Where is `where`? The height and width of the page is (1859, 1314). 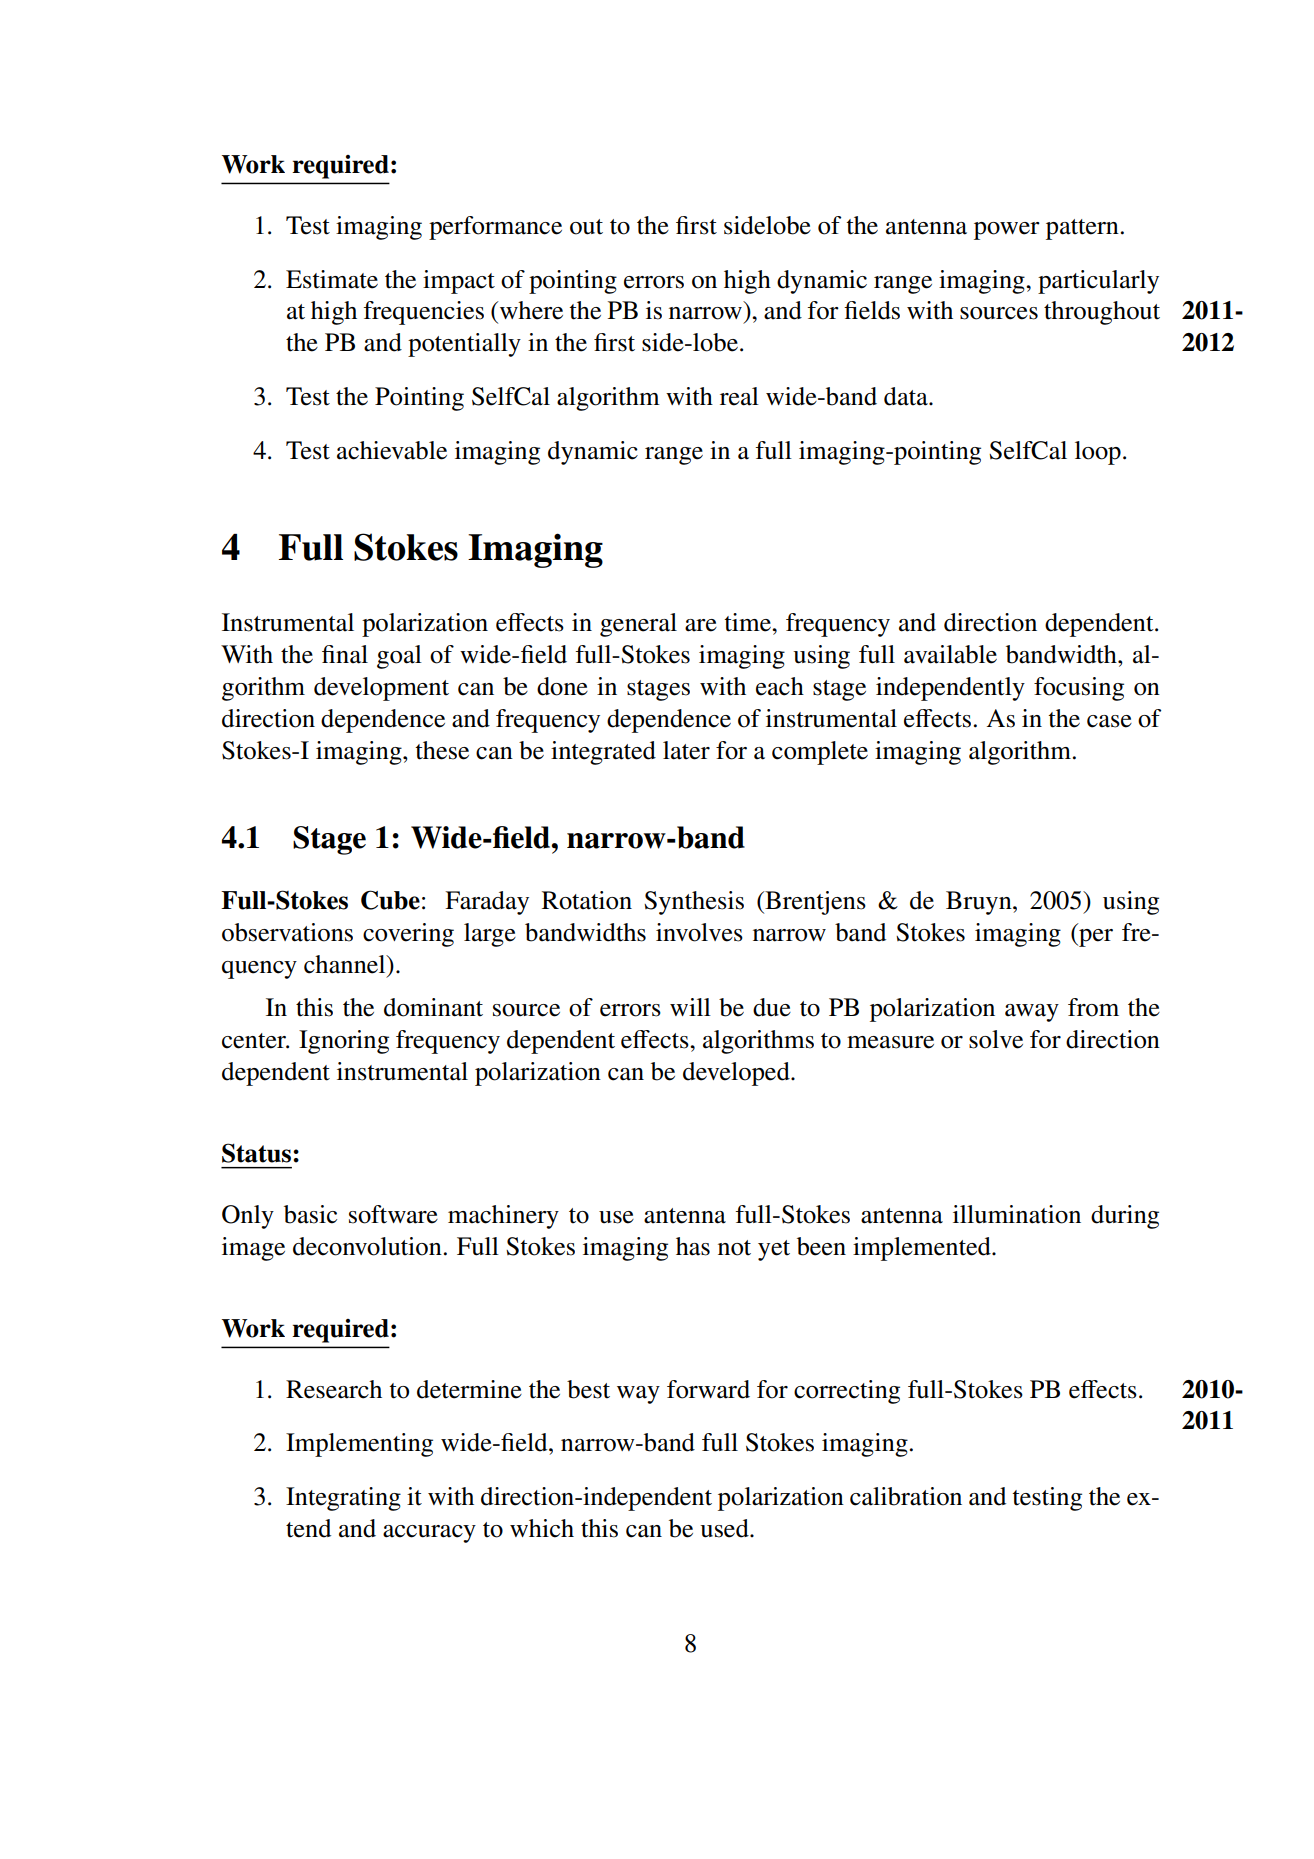
where is located at coordinates (530, 310).
